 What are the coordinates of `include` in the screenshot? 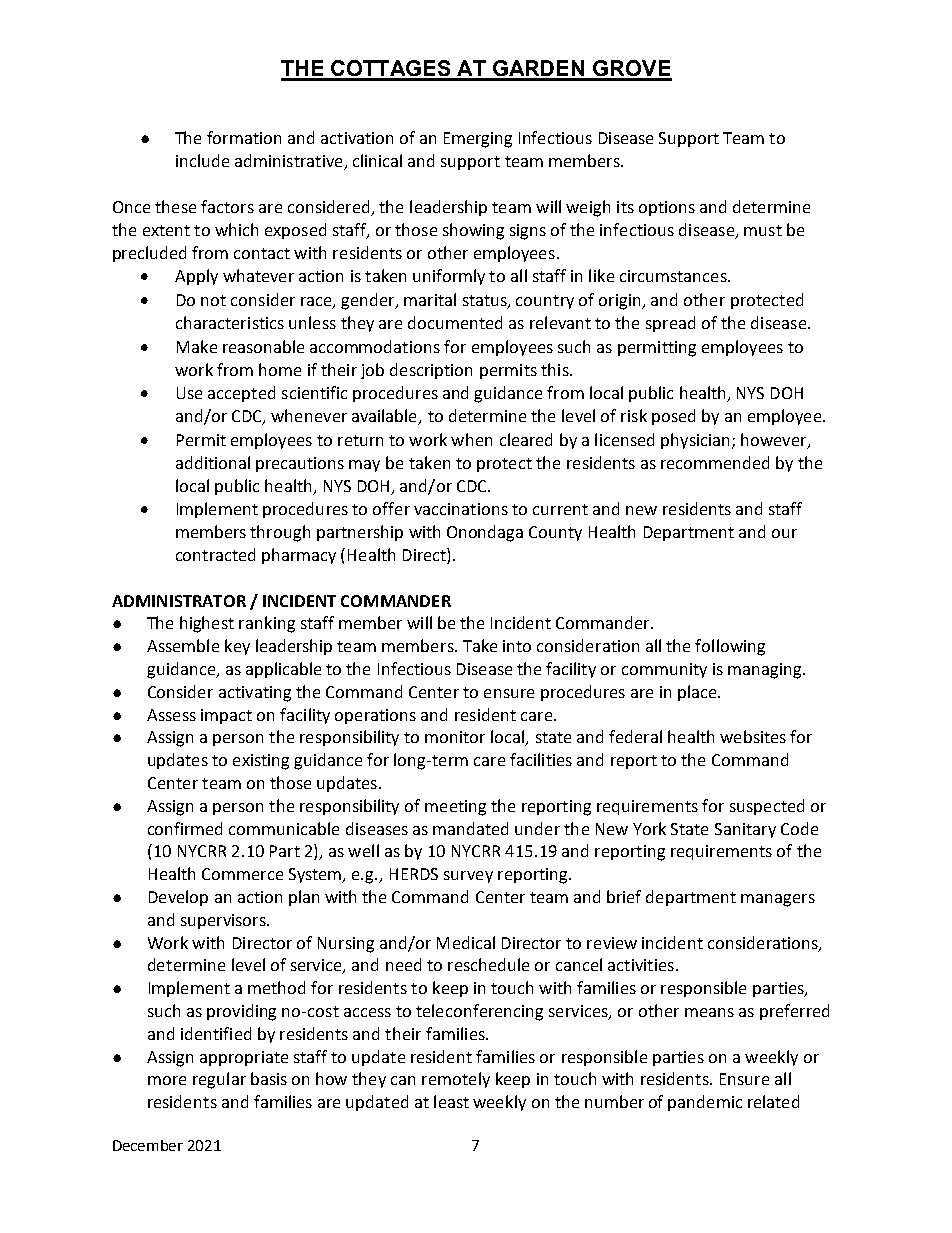 It's located at (202, 160).
